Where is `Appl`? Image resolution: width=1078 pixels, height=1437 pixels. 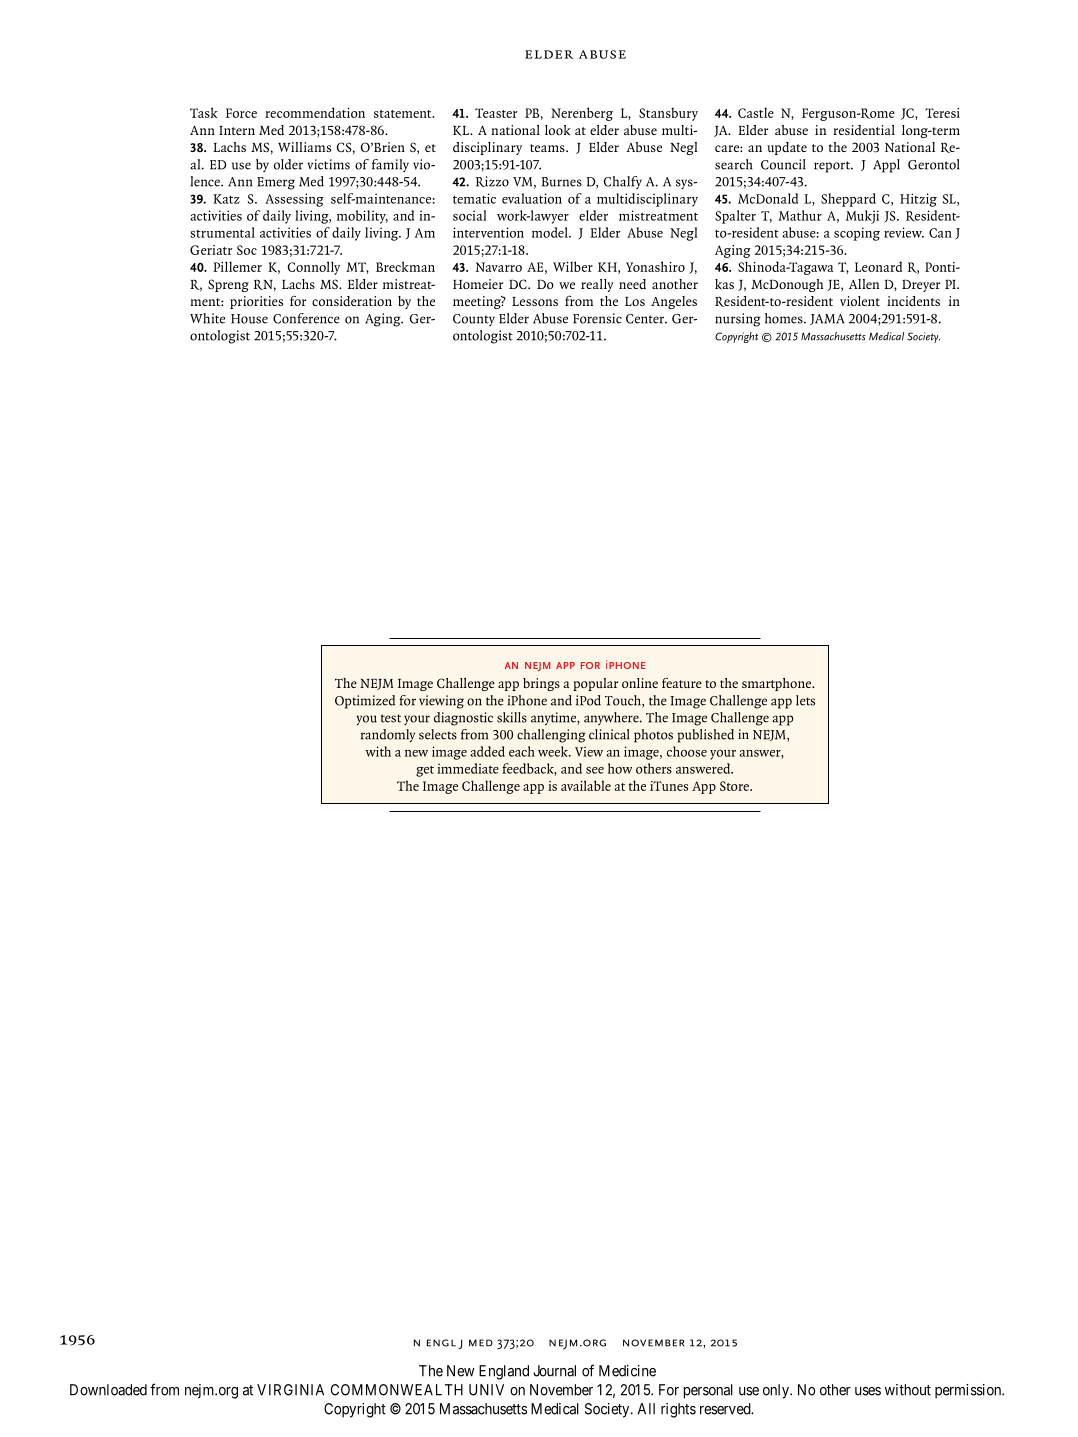 Appl is located at coordinates (886, 166).
